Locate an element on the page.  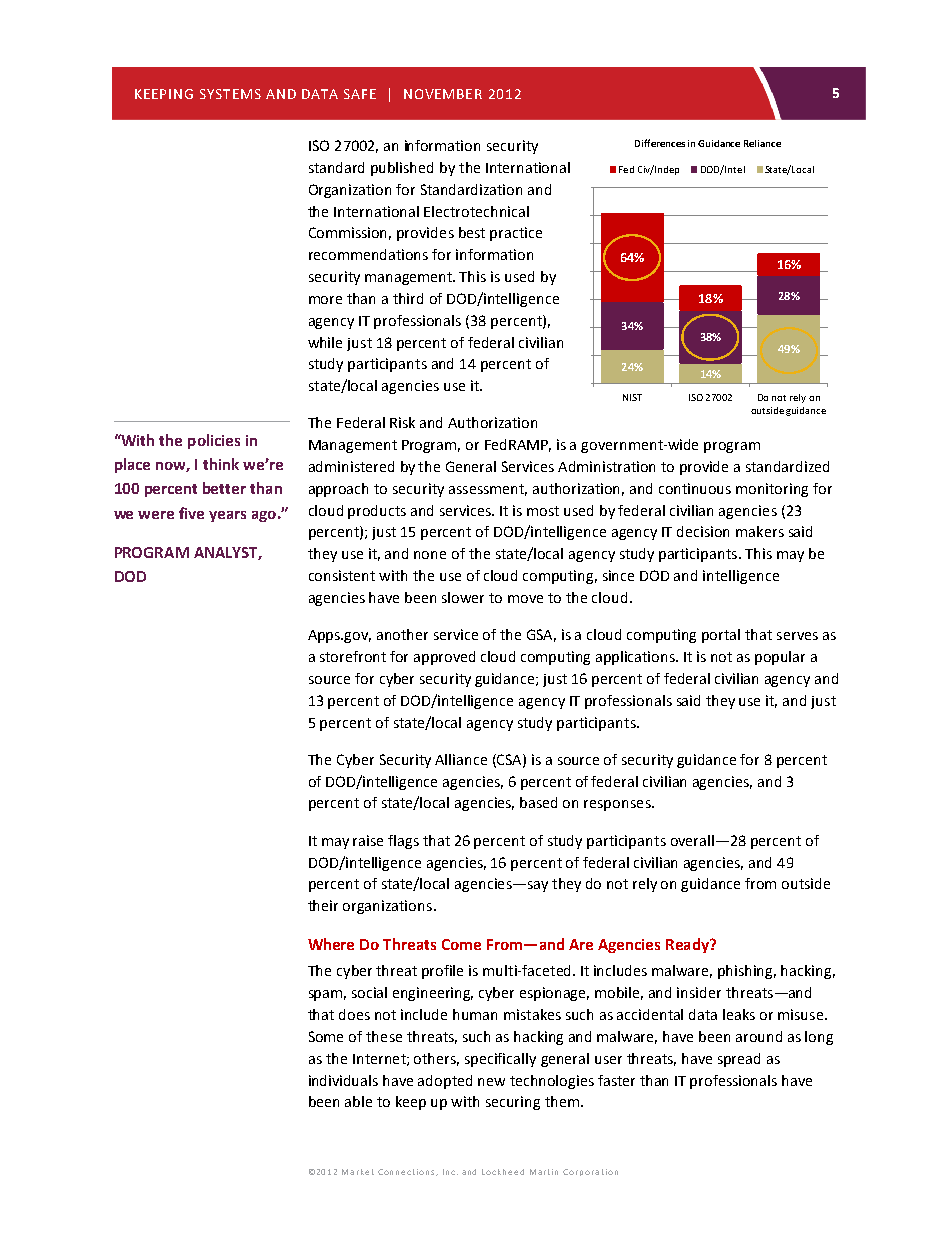
third is located at coordinates (408, 298).
